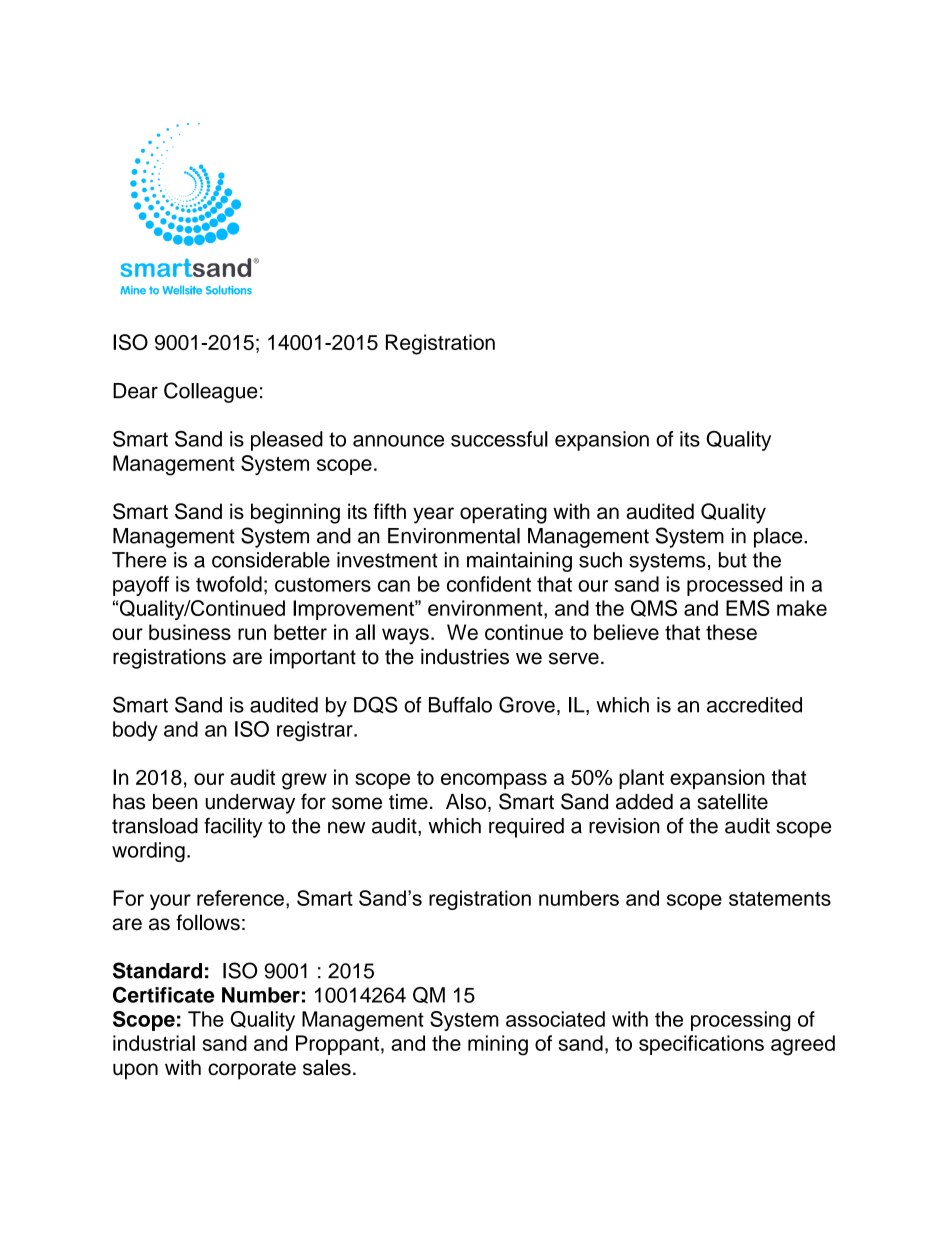 The height and width of the screenshot is (1233, 952). I want to click on mining, so click(498, 1045).
